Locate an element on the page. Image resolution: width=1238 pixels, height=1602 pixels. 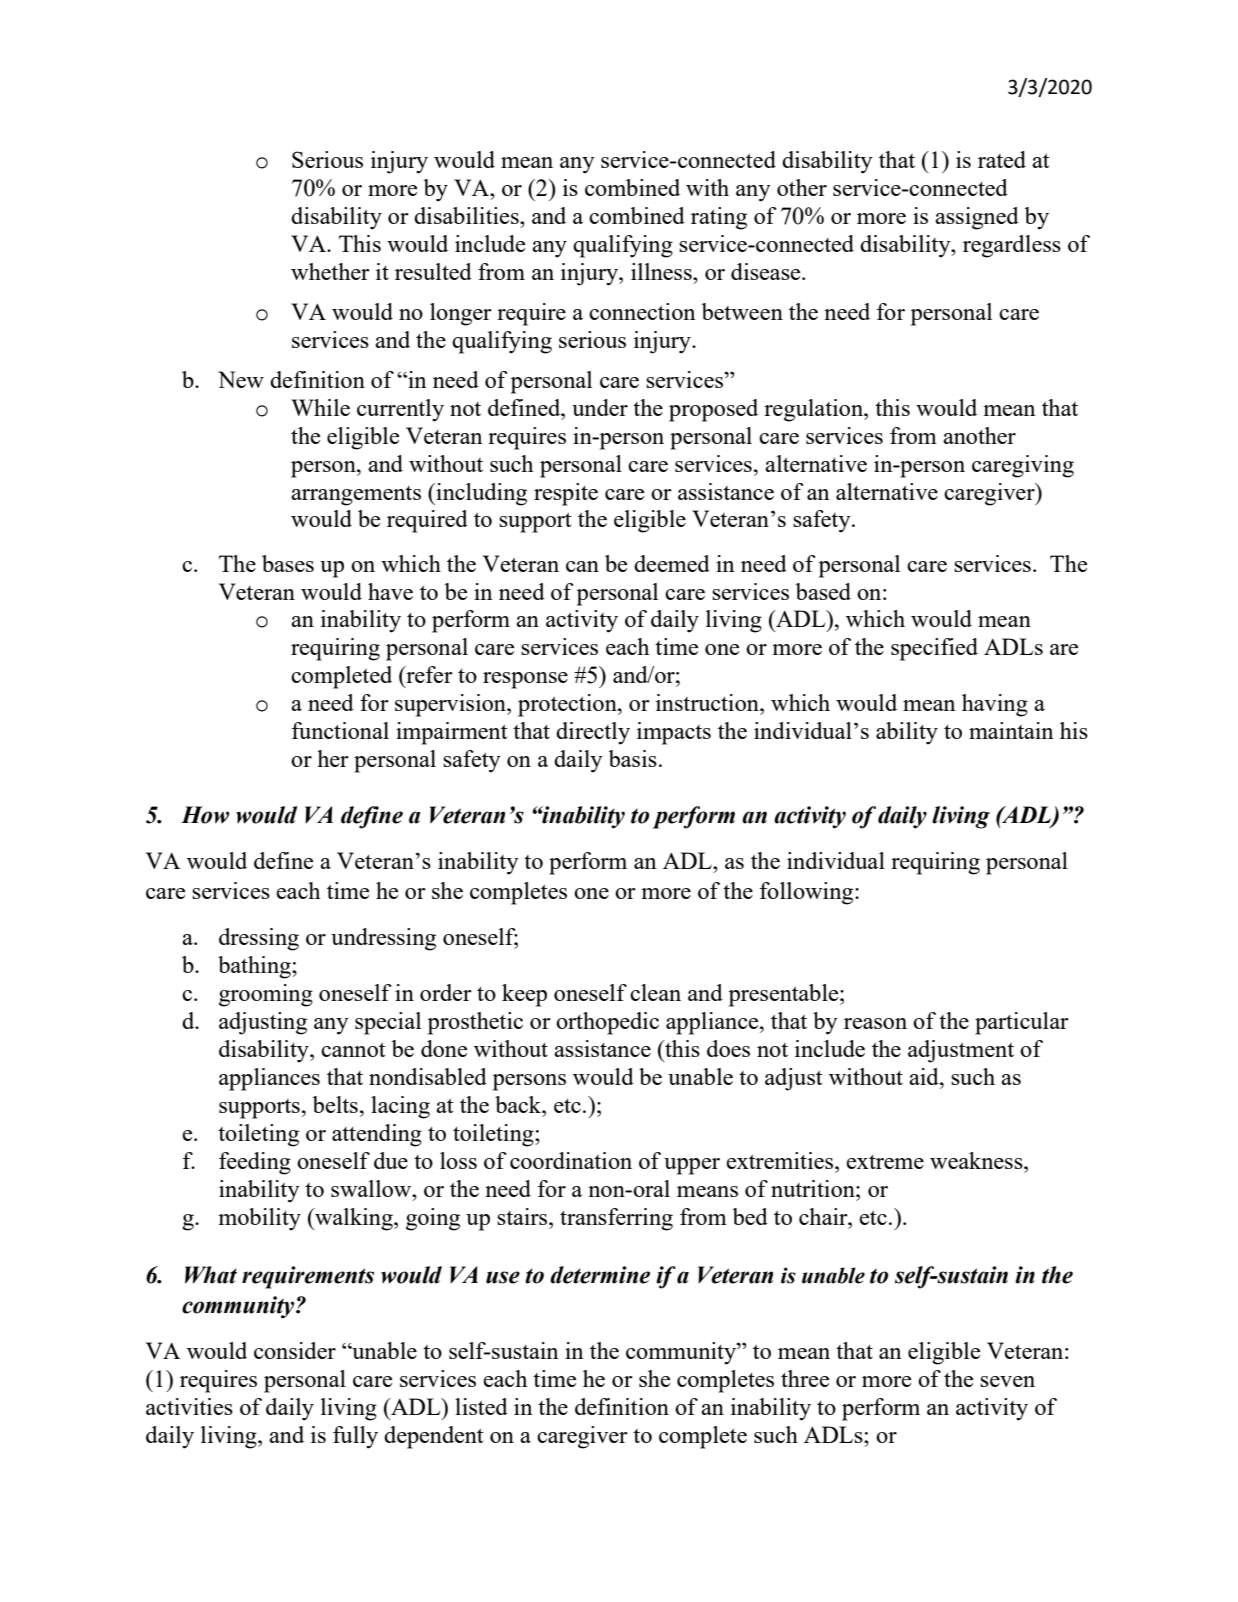
whether is located at coordinates (330, 271).
